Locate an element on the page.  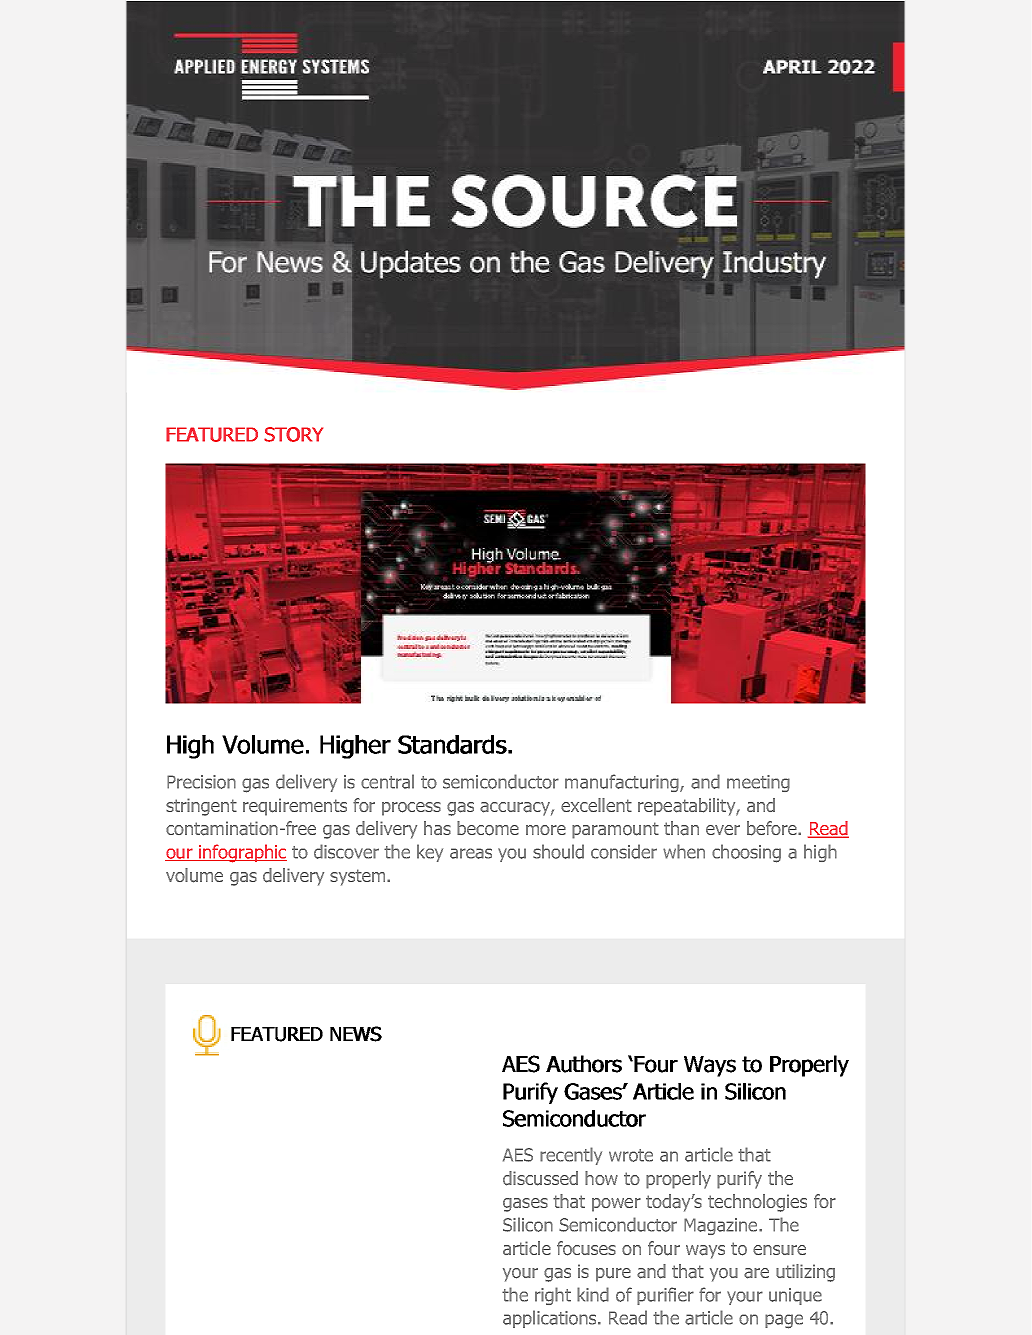
choosing is located at coordinates (746, 853).
